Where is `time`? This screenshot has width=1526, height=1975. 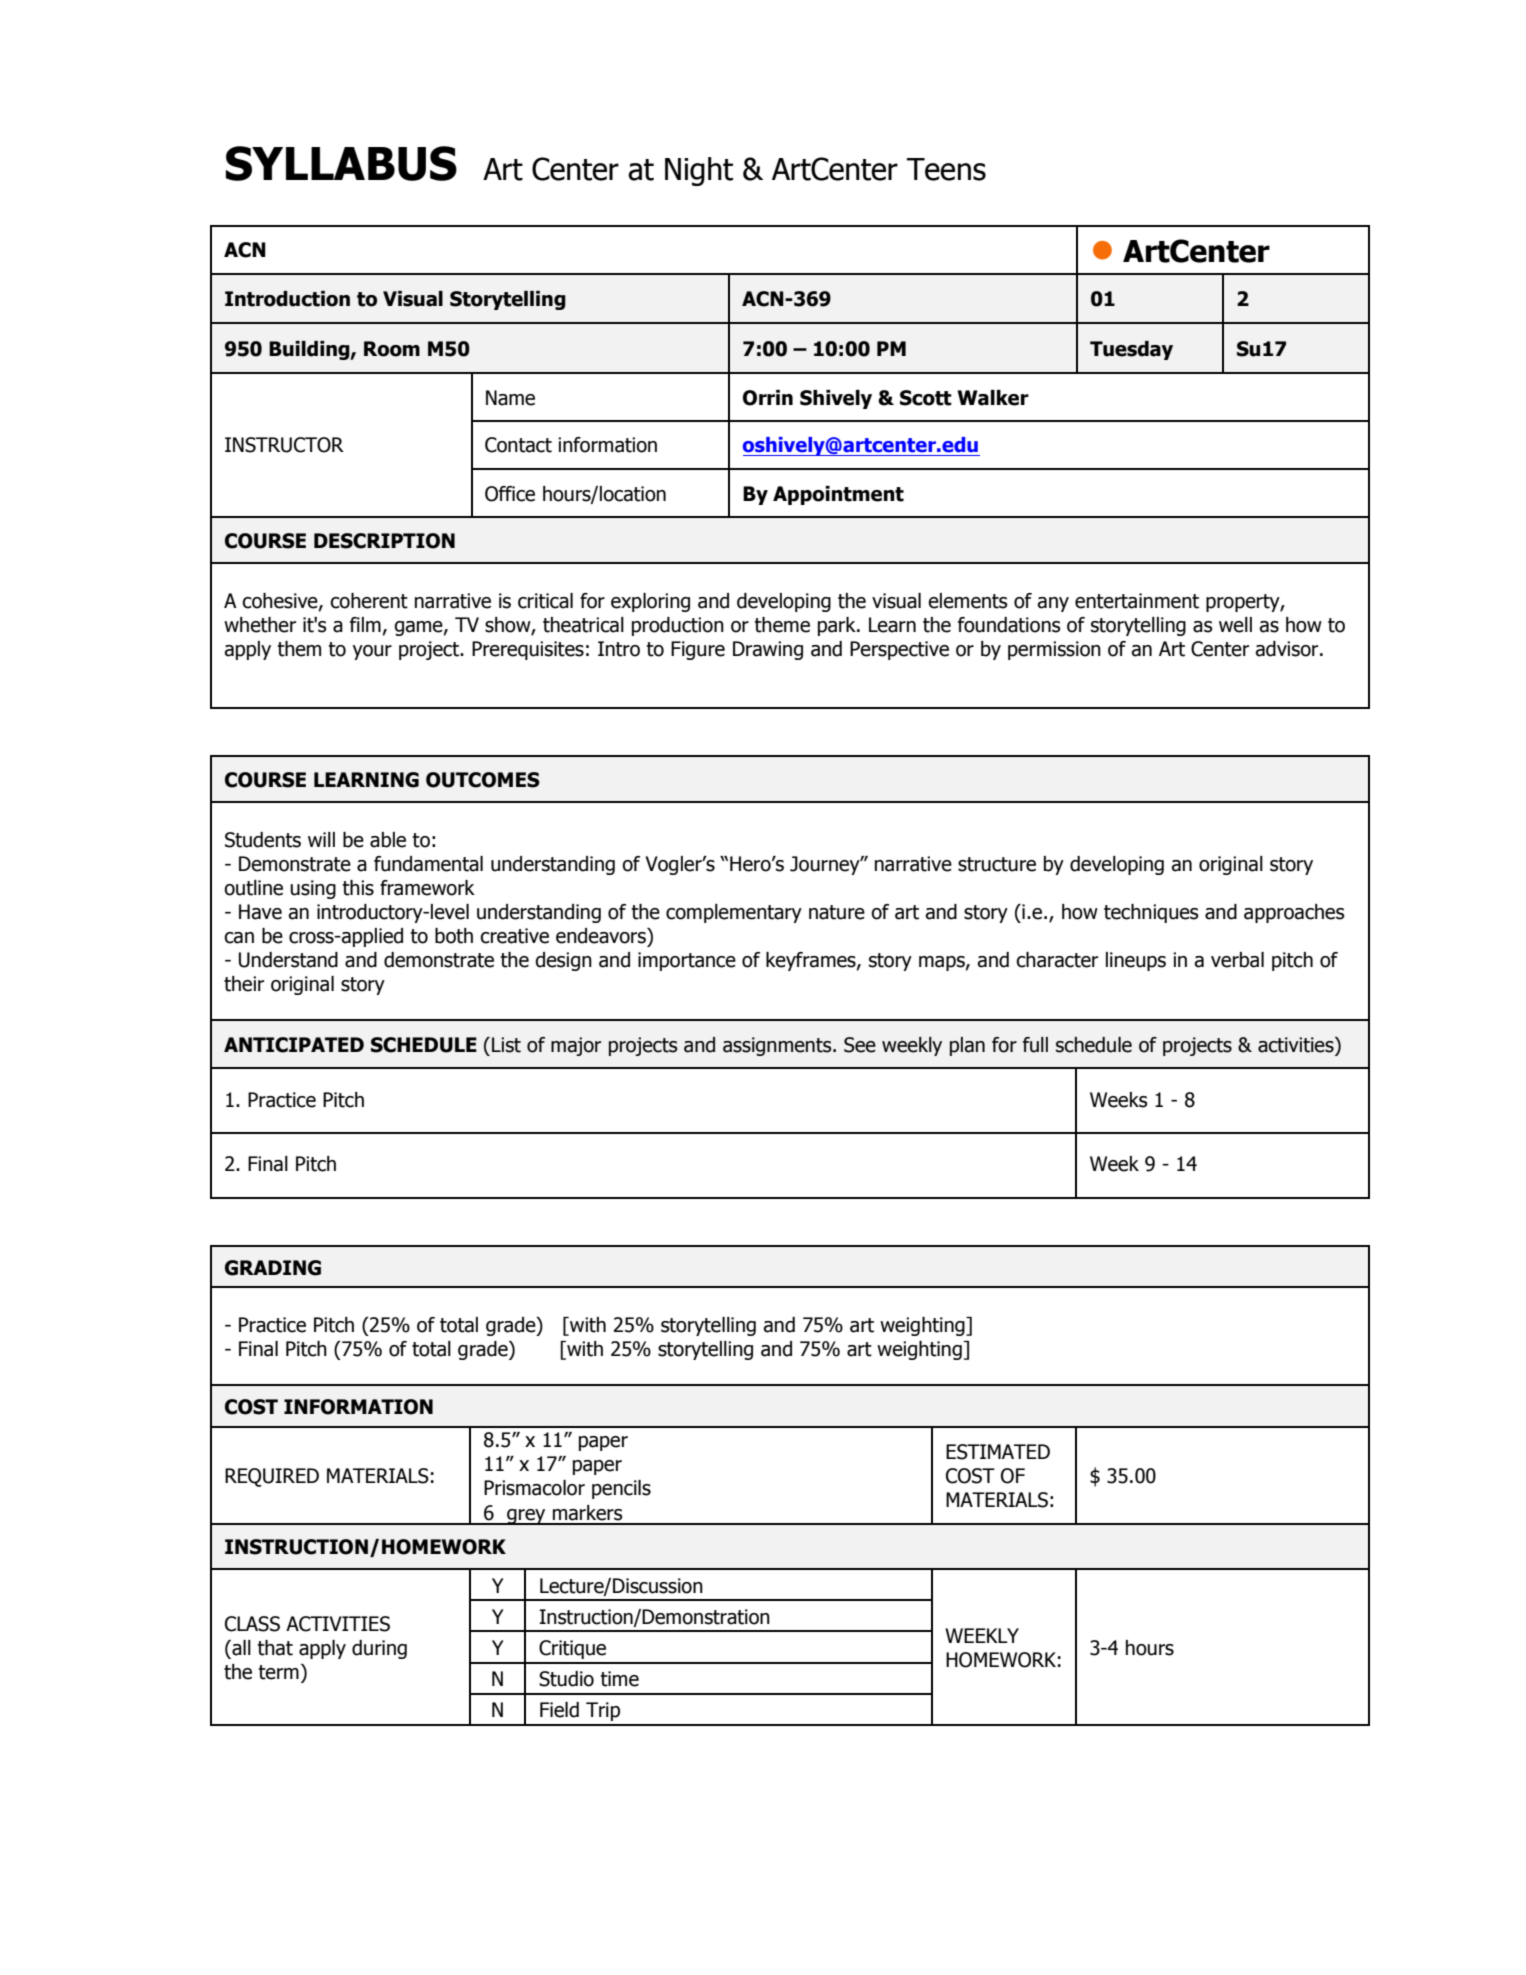
time is located at coordinates (619, 1679).
